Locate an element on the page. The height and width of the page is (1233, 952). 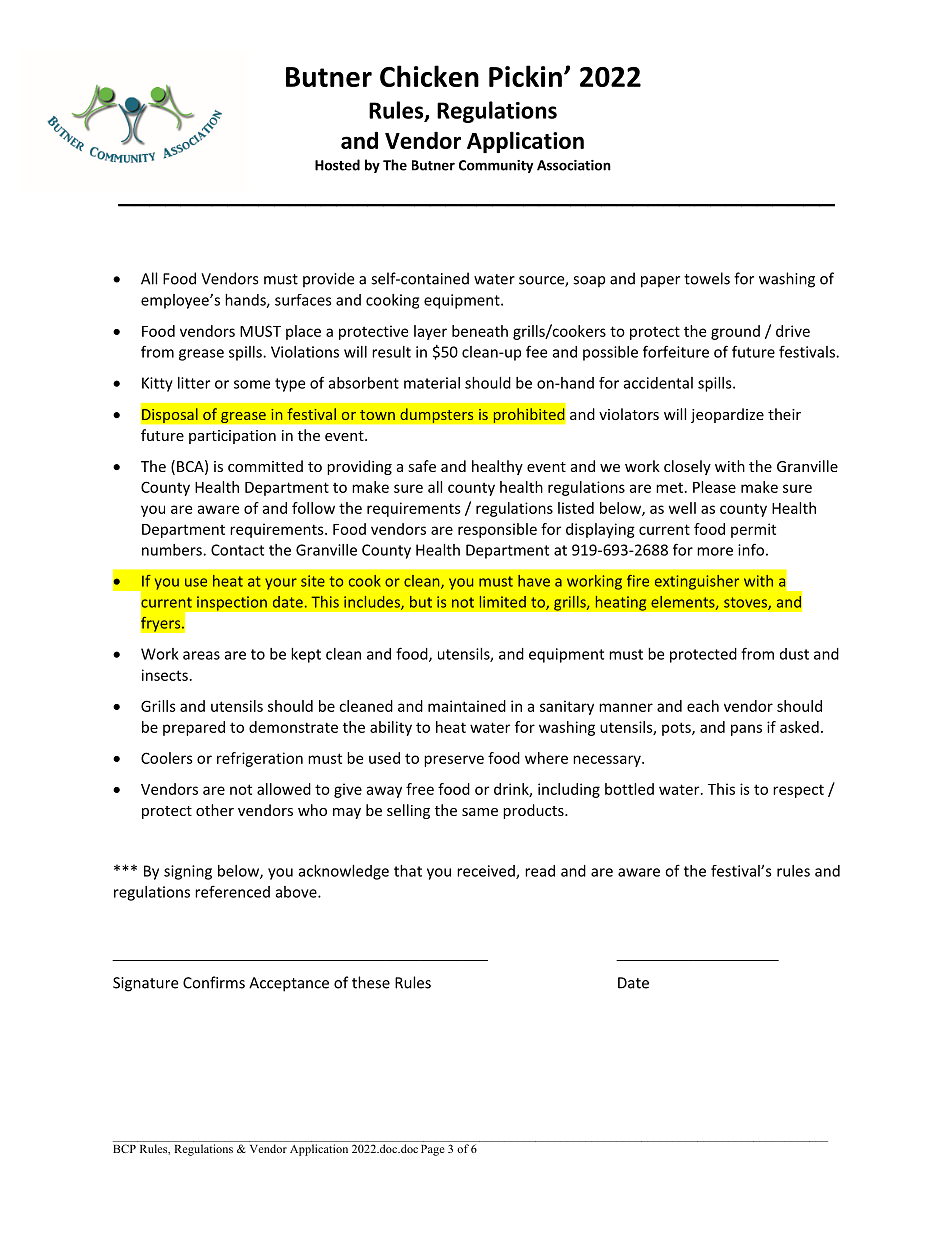
preserve is located at coordinates (454, 761).
